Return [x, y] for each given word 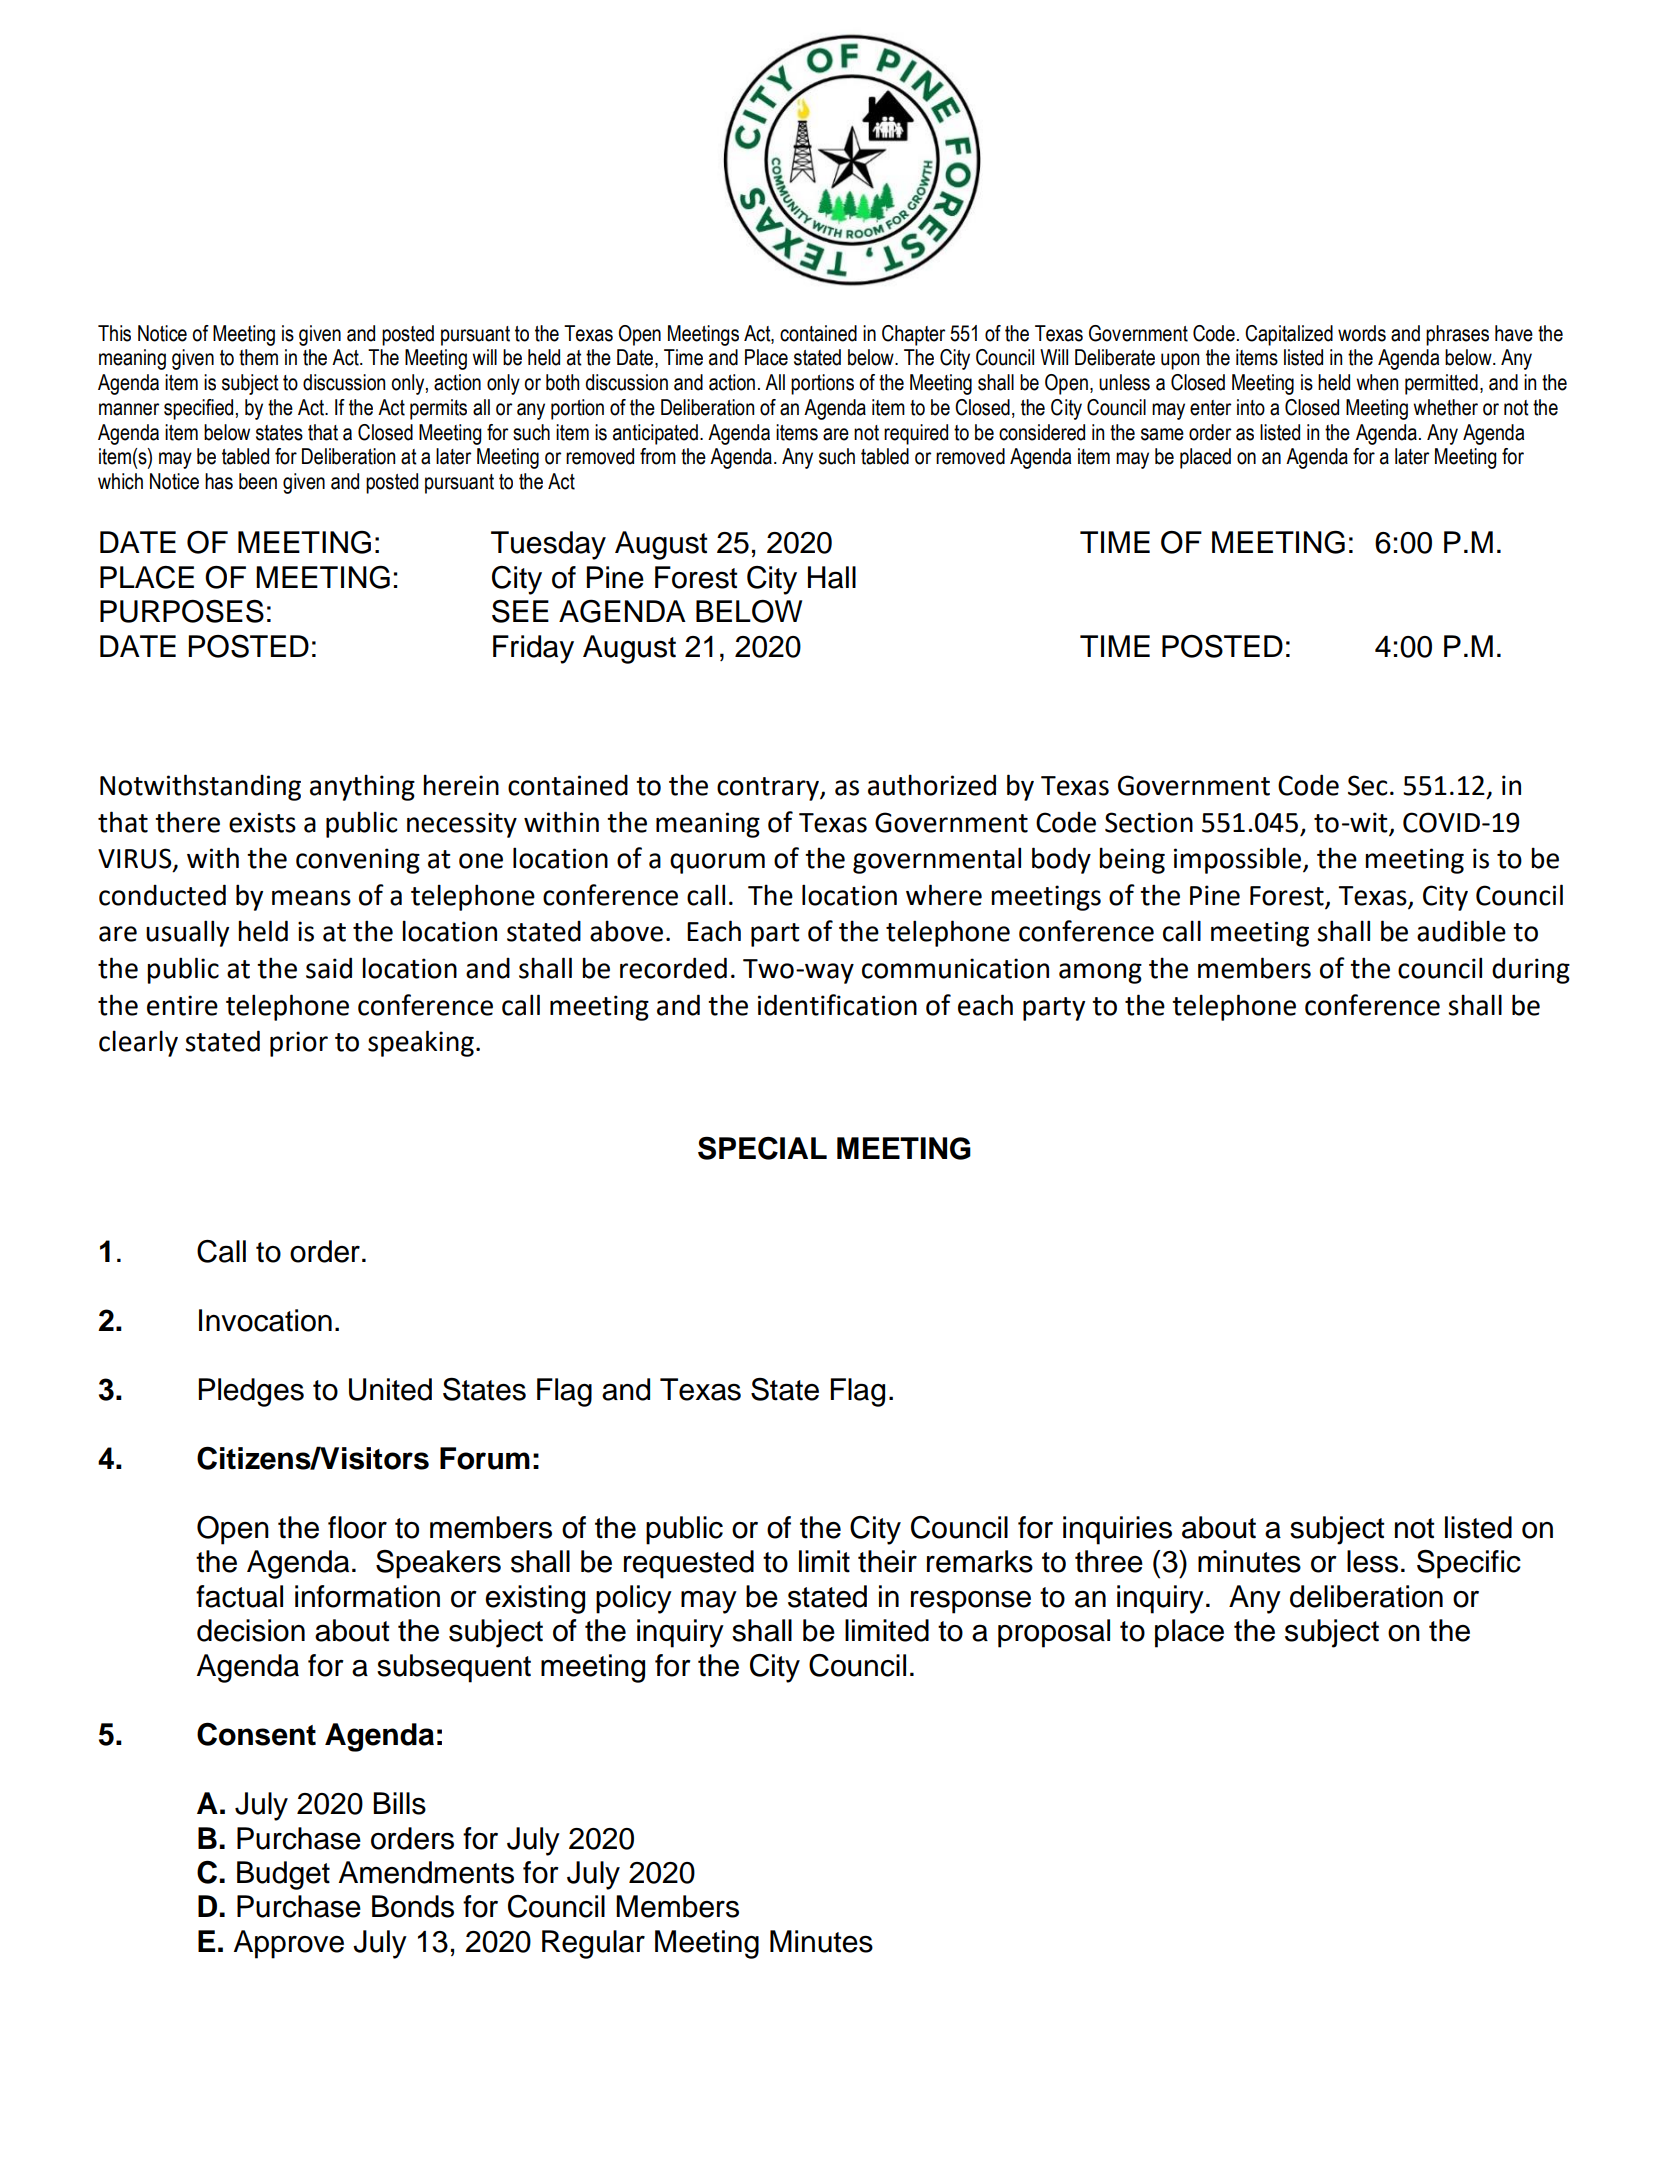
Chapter [914, 335]
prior [299, 1044]
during [1531, 970]
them [258, 357]
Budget [283, 1875]
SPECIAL [762, 1148]
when [1377, 382]
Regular [593, 1944]
